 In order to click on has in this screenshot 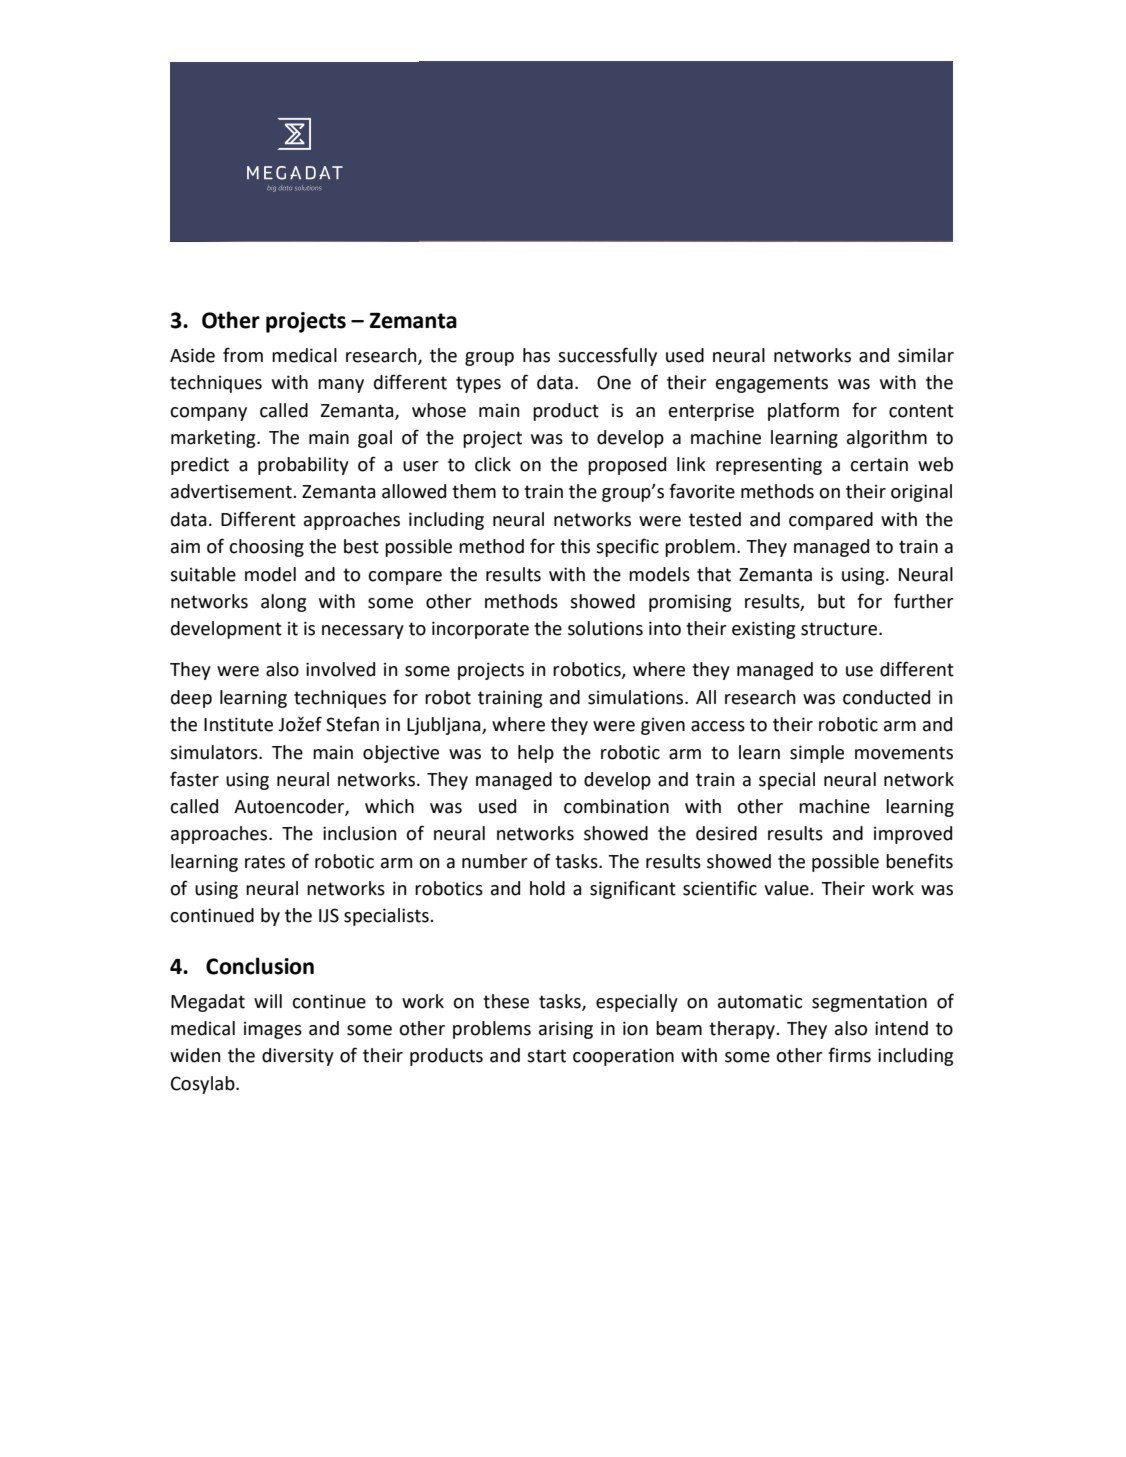, I will do `click(536, 355)`.
